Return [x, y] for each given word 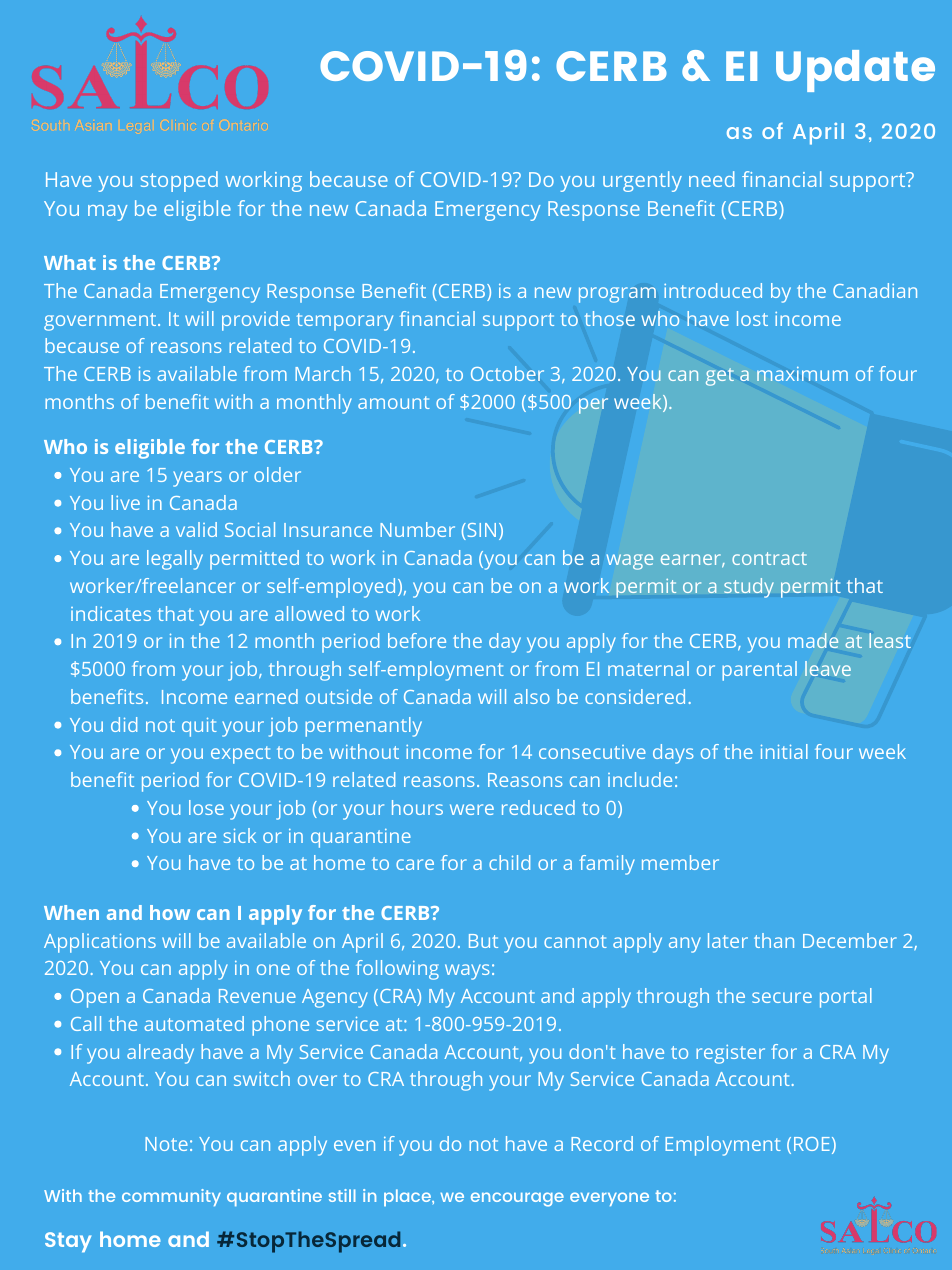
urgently [642, 181]
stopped [179, 181]
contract [769, 558]
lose [206, 807]
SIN [480, 531]
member [680, 862]
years [197, 479]
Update [855, 71]
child [509, 862]
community [171, 1197]
